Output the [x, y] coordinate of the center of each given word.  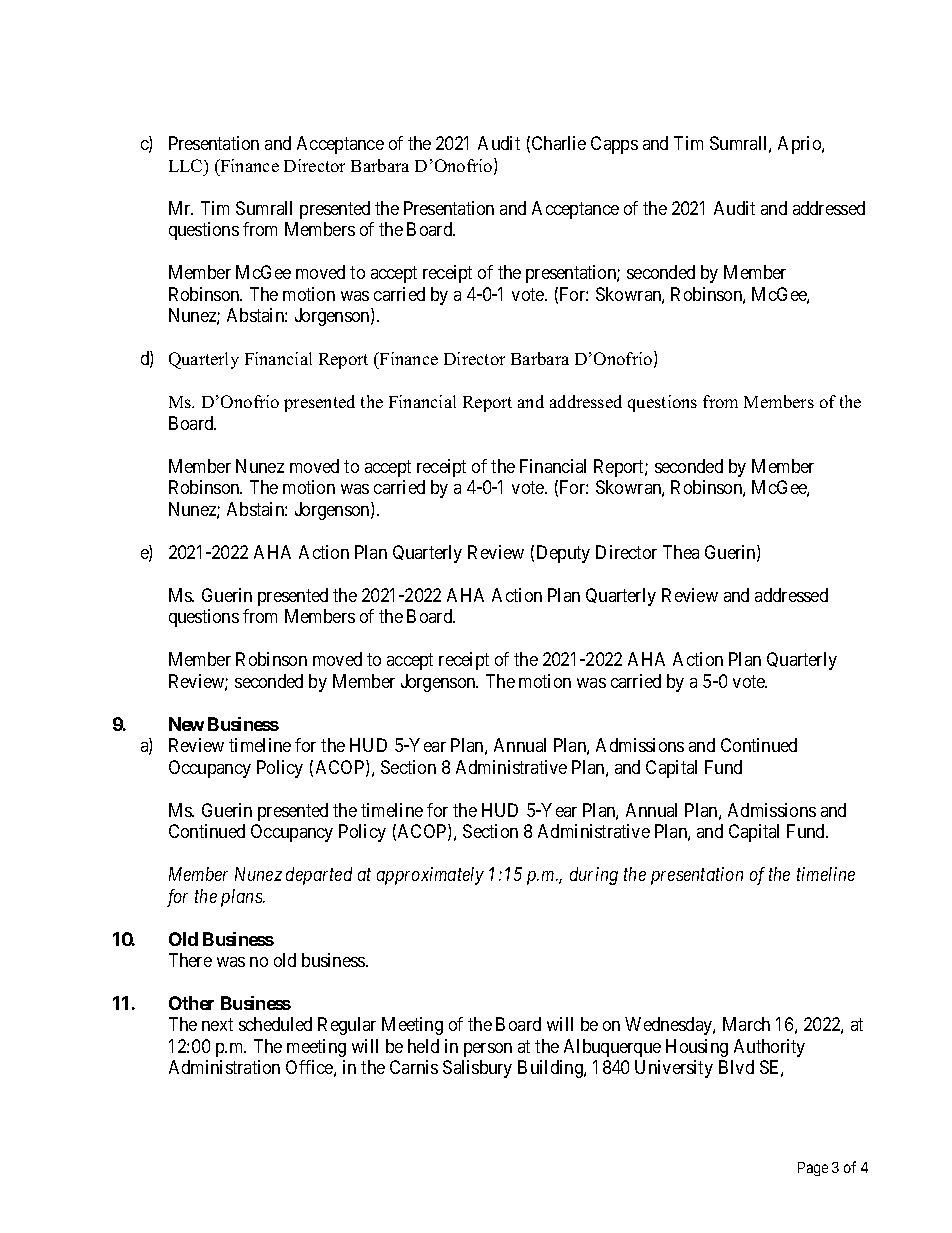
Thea [681, 552]
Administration [224, 1067]
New [186, 724]
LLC [187, 165]
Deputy [563, 554]
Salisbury [477, 1069]
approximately [430, 876]
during [594, 876]
